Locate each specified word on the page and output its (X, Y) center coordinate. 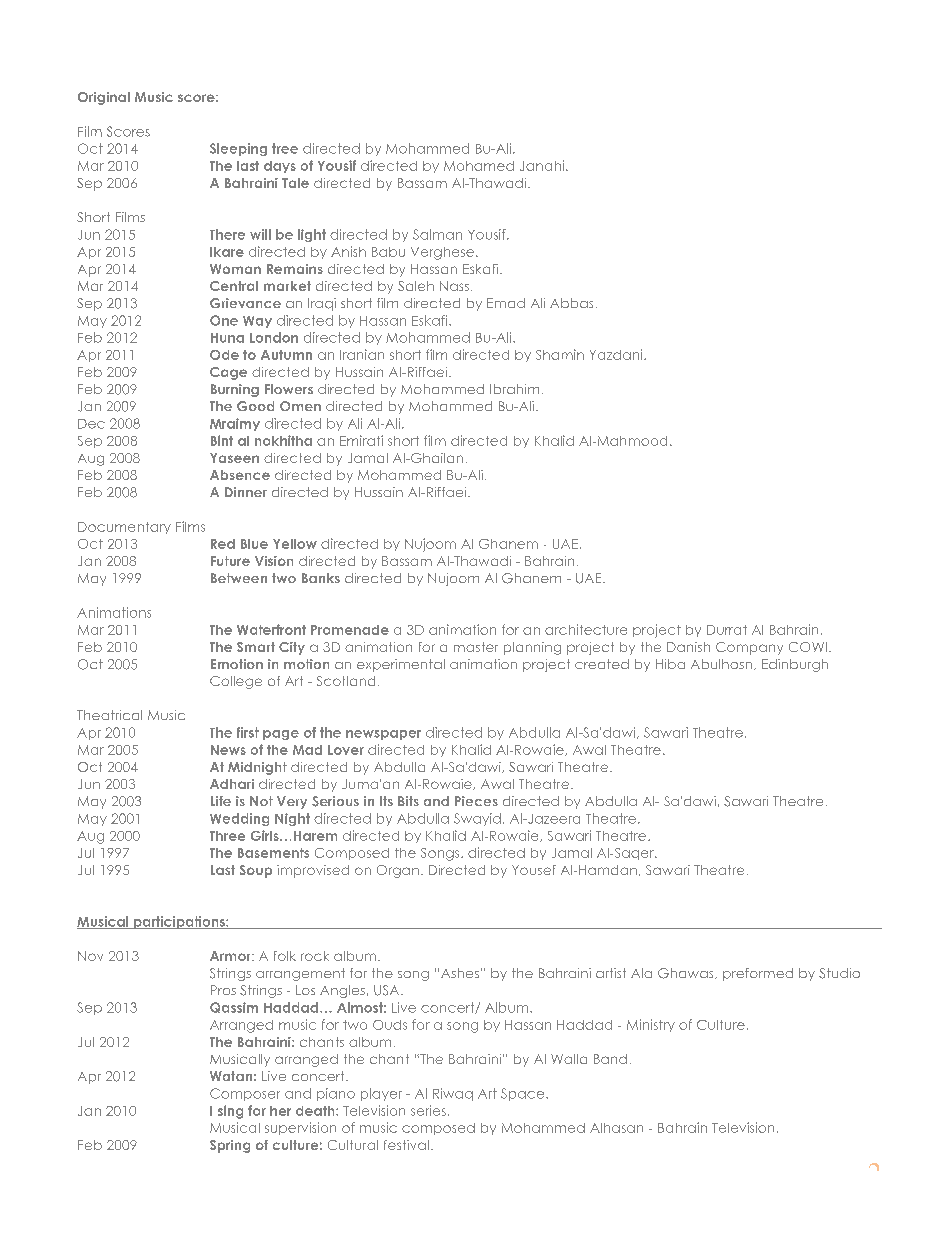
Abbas (571, 303)
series (428, 1110)
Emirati (361, 440)
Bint (222, 440)
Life (221, 801)
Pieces (476, 801)
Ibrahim (514, 389)
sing (230, 1112)
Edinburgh (795, 665)
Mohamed (479, 166)
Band (610, 1059)
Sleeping (238, 149)
